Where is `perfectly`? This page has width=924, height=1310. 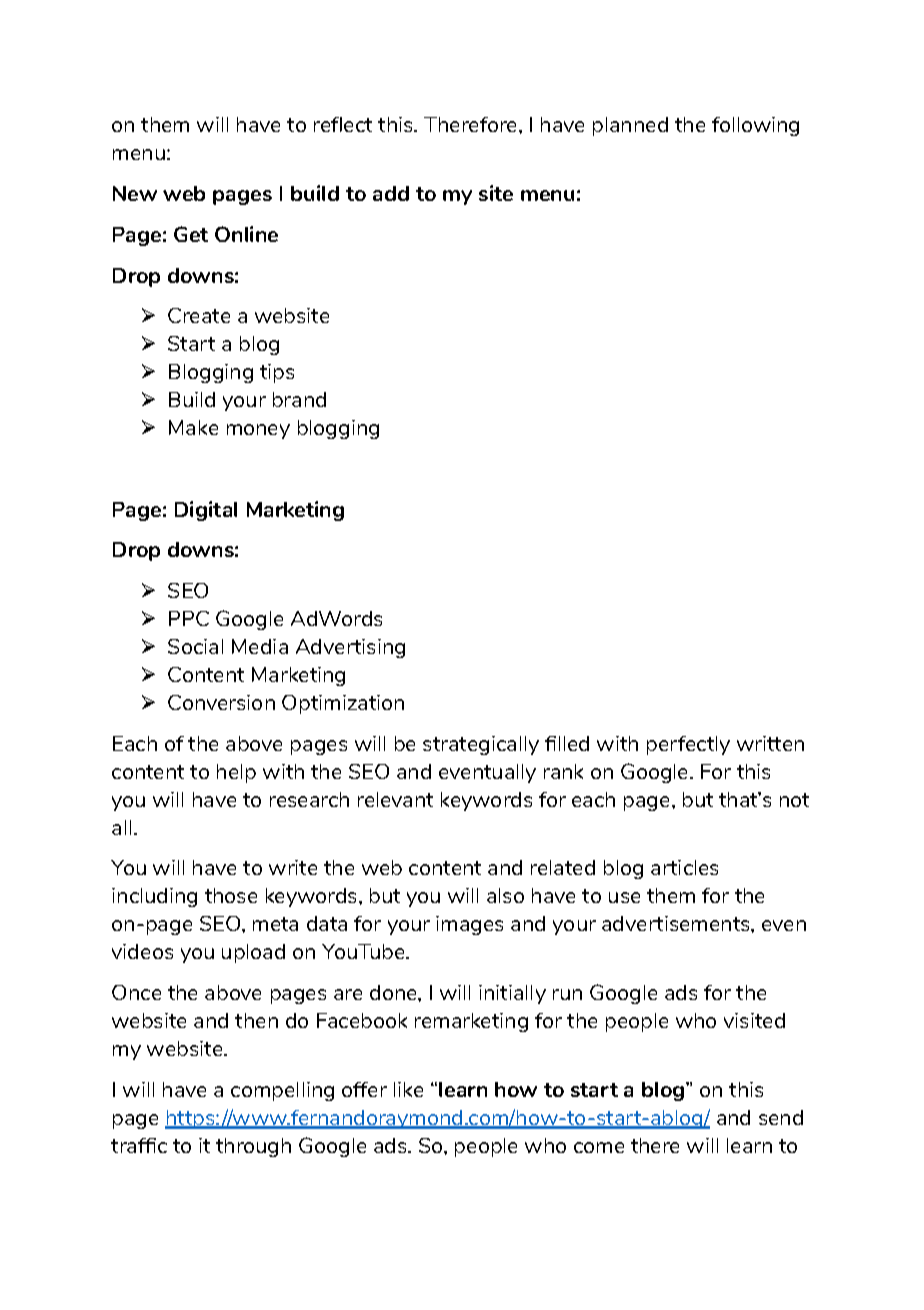
perfectly is located at coordinates (688, 745).
